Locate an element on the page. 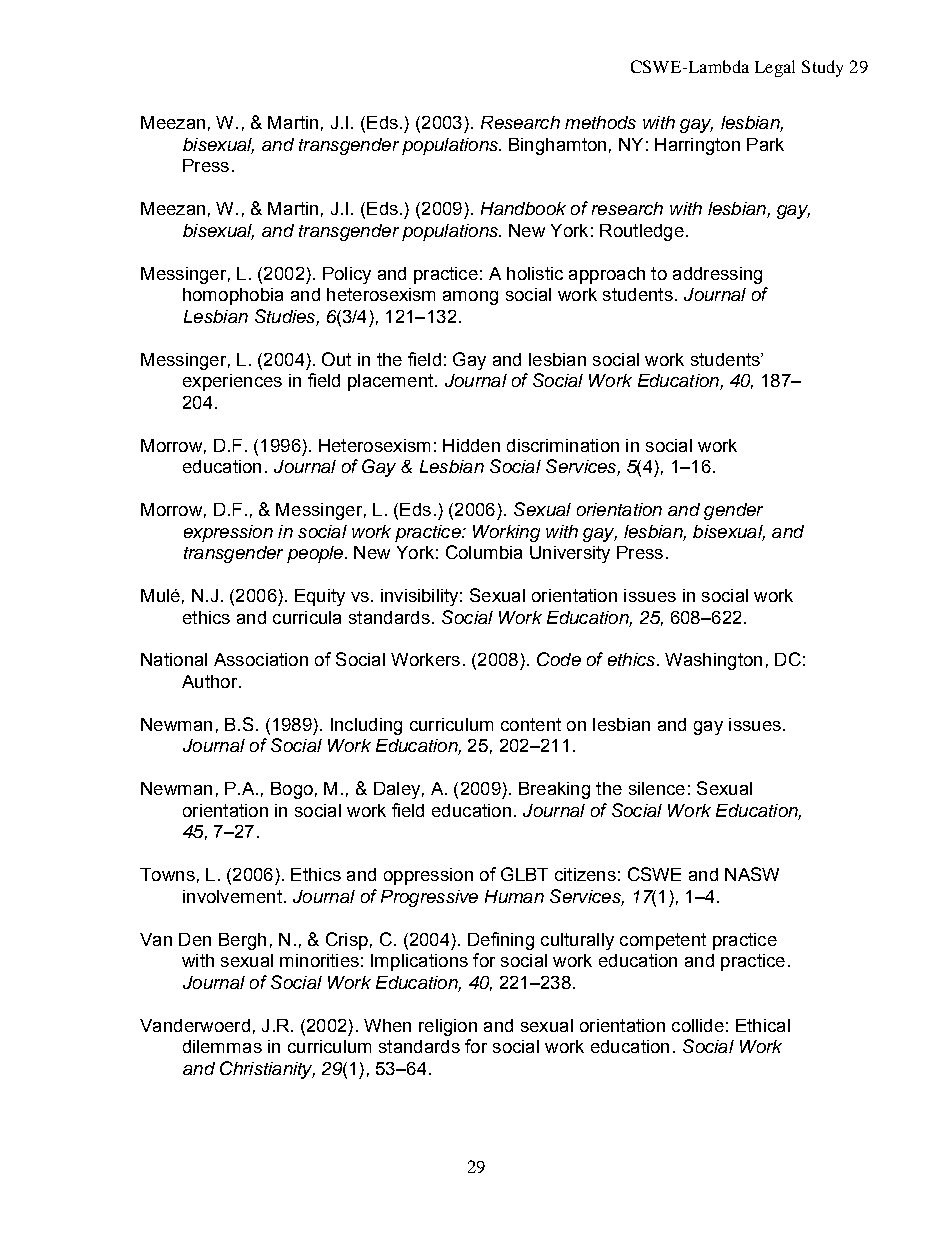  homophobia is located at coordinates (233, 296).
